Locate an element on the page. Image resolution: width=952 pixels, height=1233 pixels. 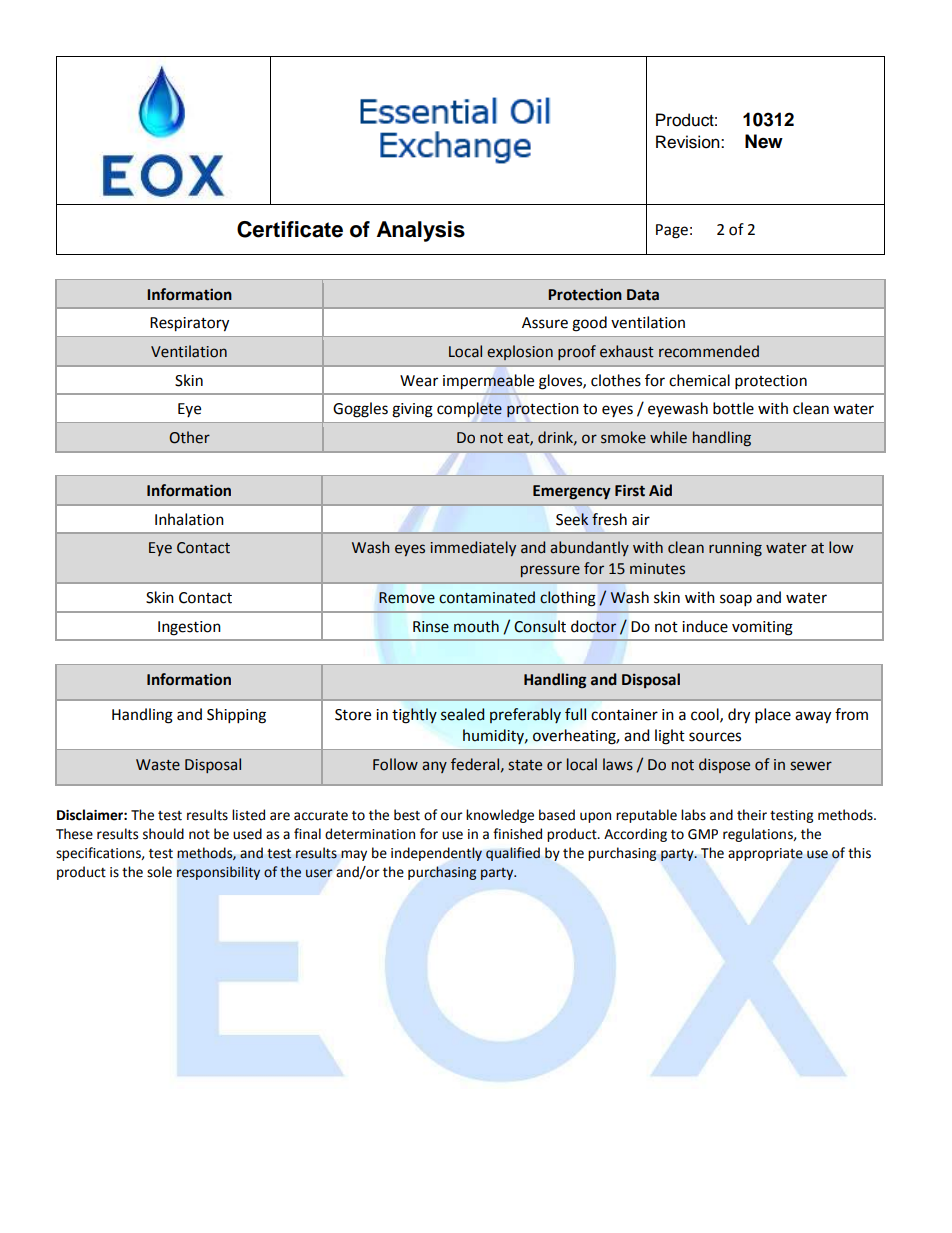
running is located at coordinates (735, 549).
